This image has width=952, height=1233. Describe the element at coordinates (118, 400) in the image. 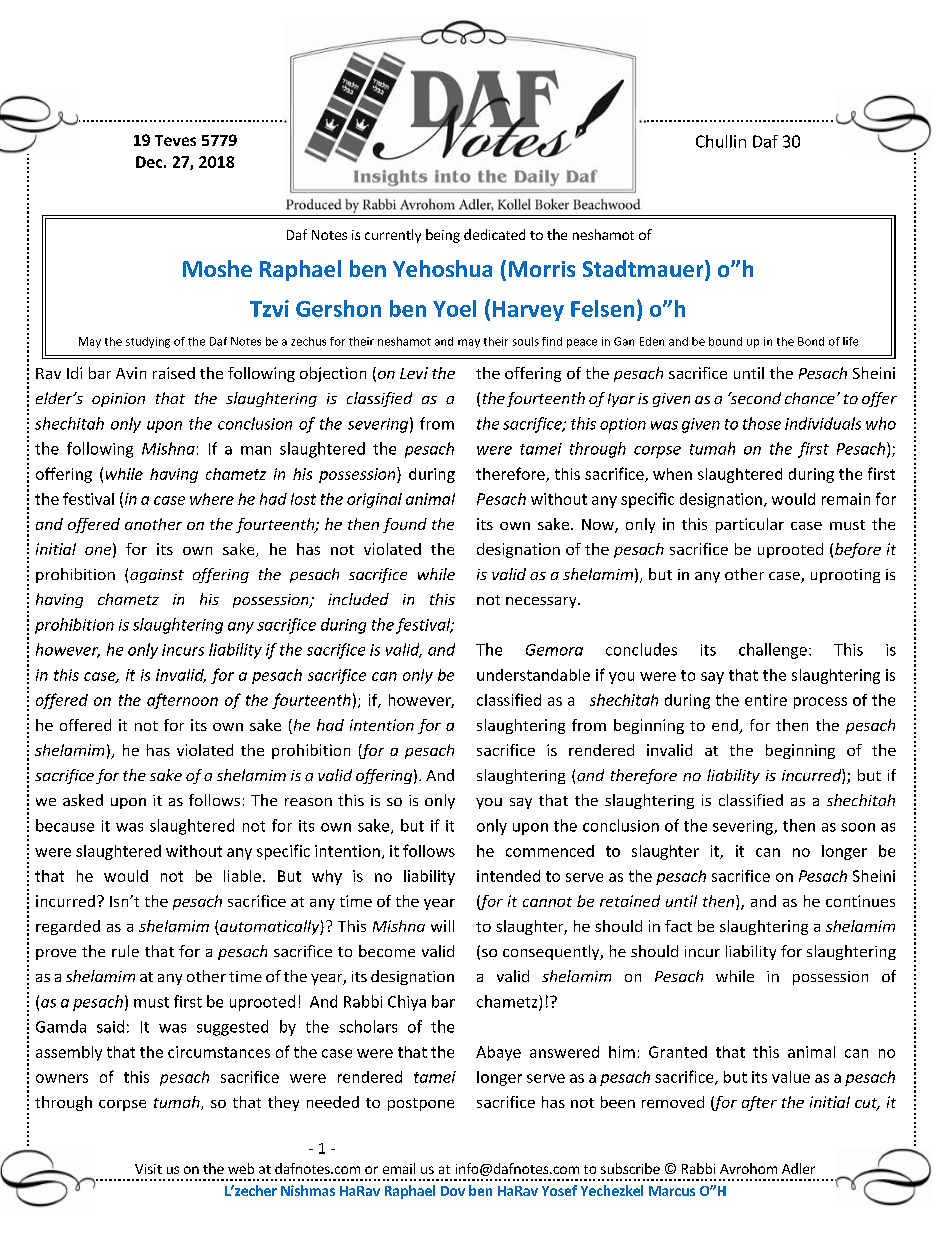

I see `opinion` at that location.
